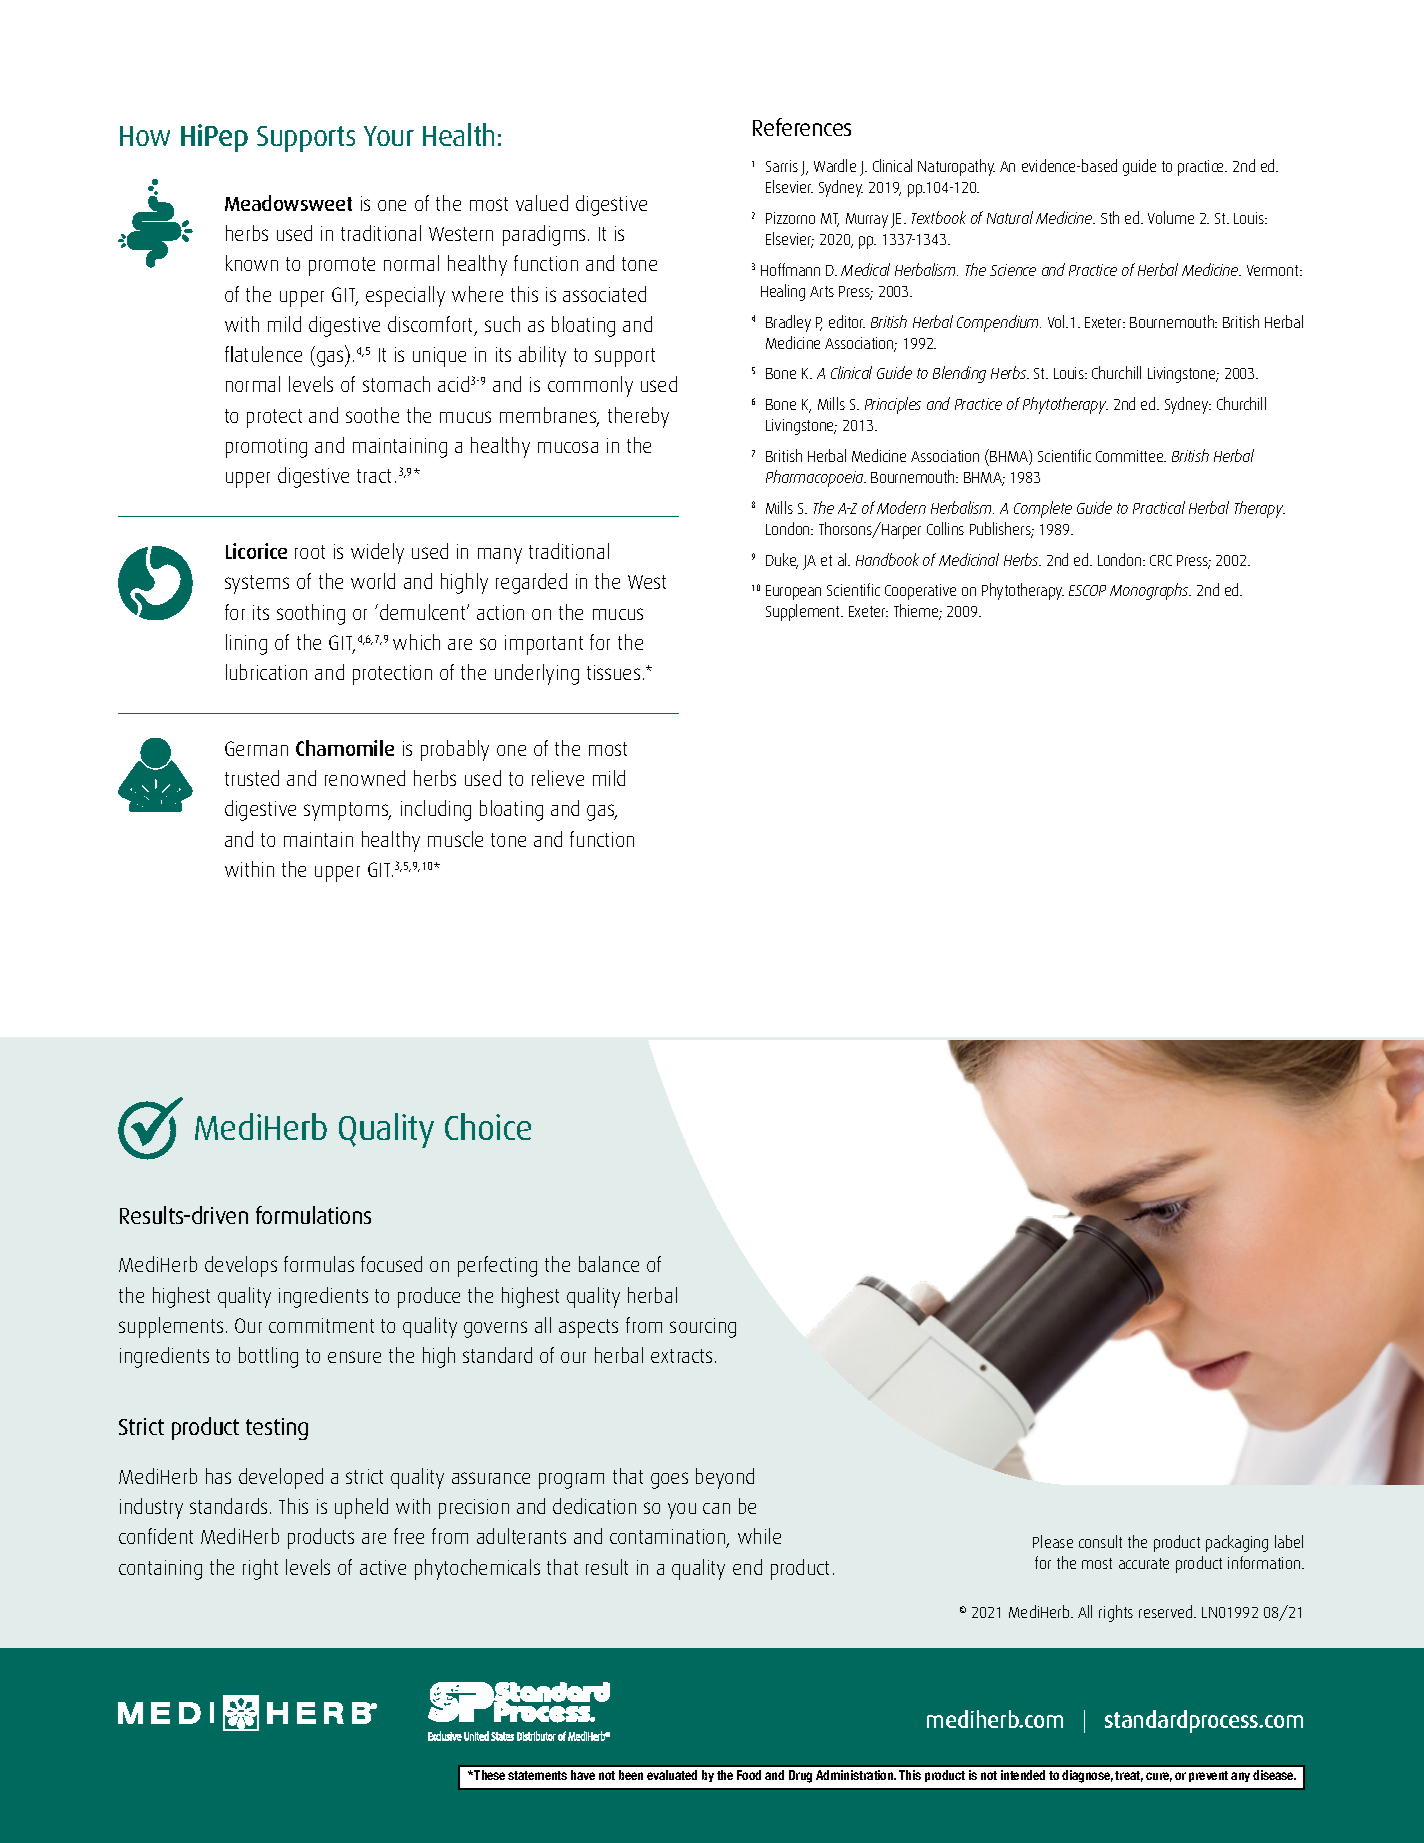  Describe the element at coordinates (288, 203) in the screenshot. I see `Meadowsweet` at that location.
